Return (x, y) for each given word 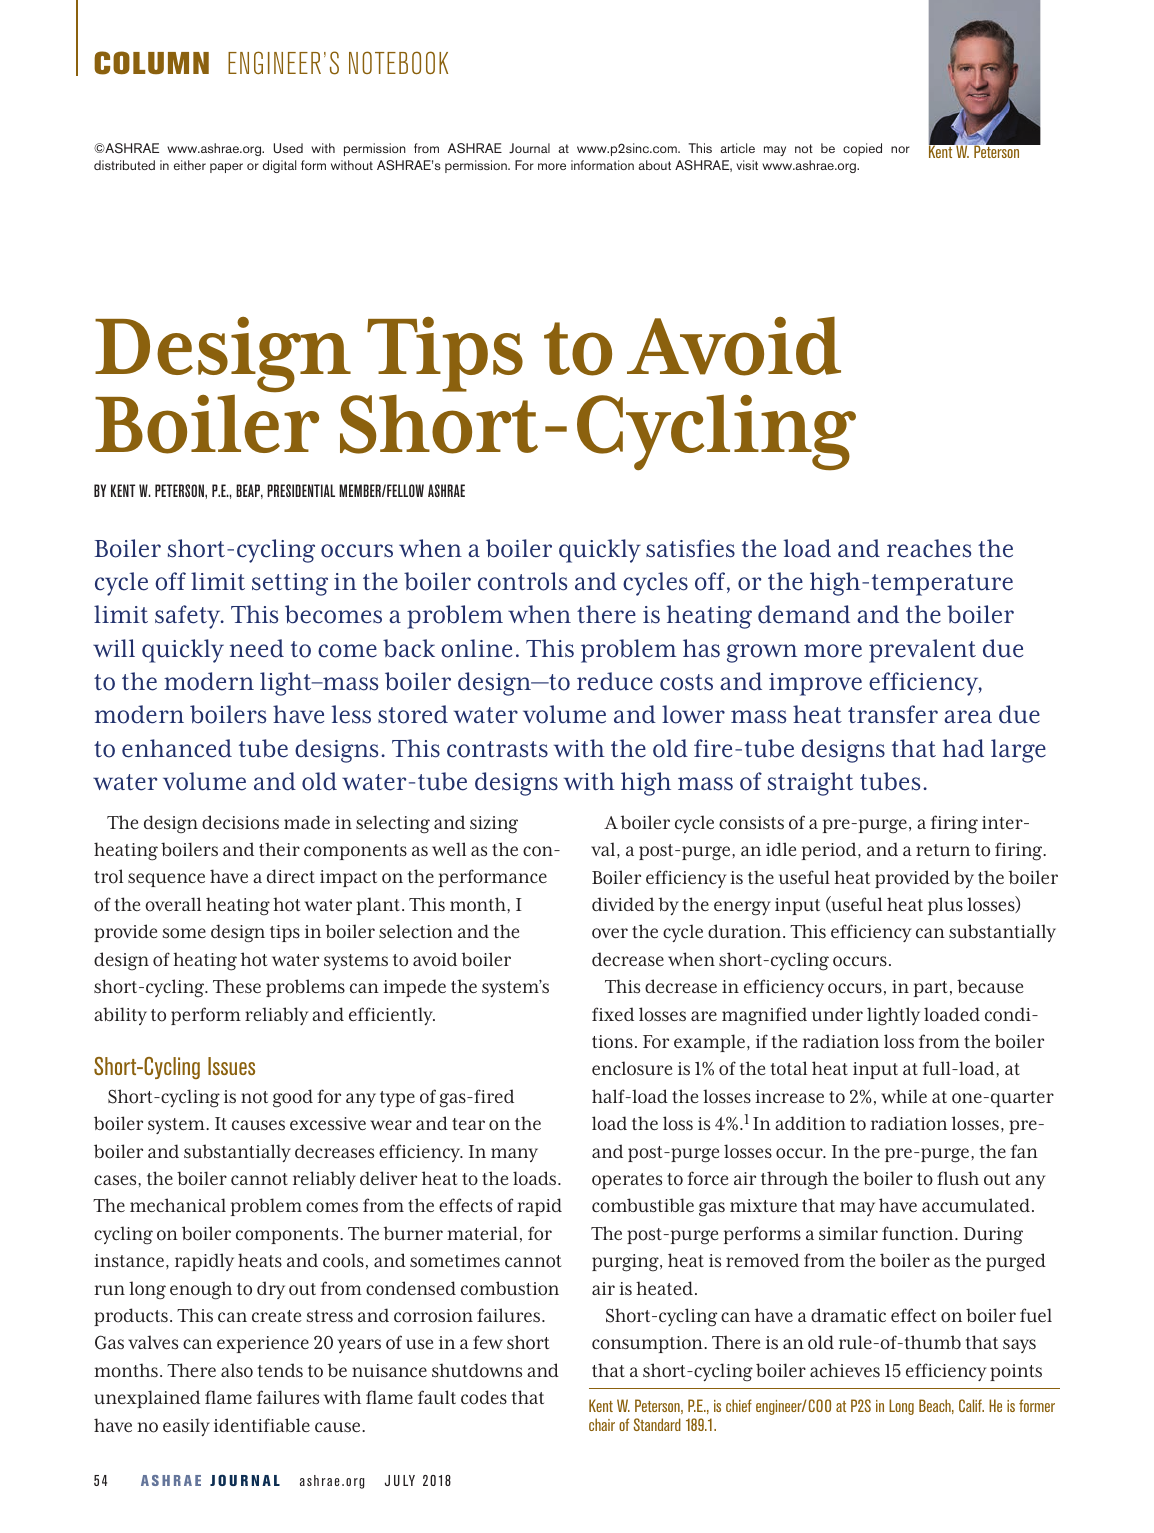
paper (226, 168)
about (654, 165)
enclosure (632, 1068)
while (904, 1096)
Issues (231, 1066)
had (963, 748)
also (237, 1370)
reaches (929, 548)
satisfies (690, 548)
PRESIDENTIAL (301, 490)
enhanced (177, 748)
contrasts (497, 749)
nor (900, 149)
